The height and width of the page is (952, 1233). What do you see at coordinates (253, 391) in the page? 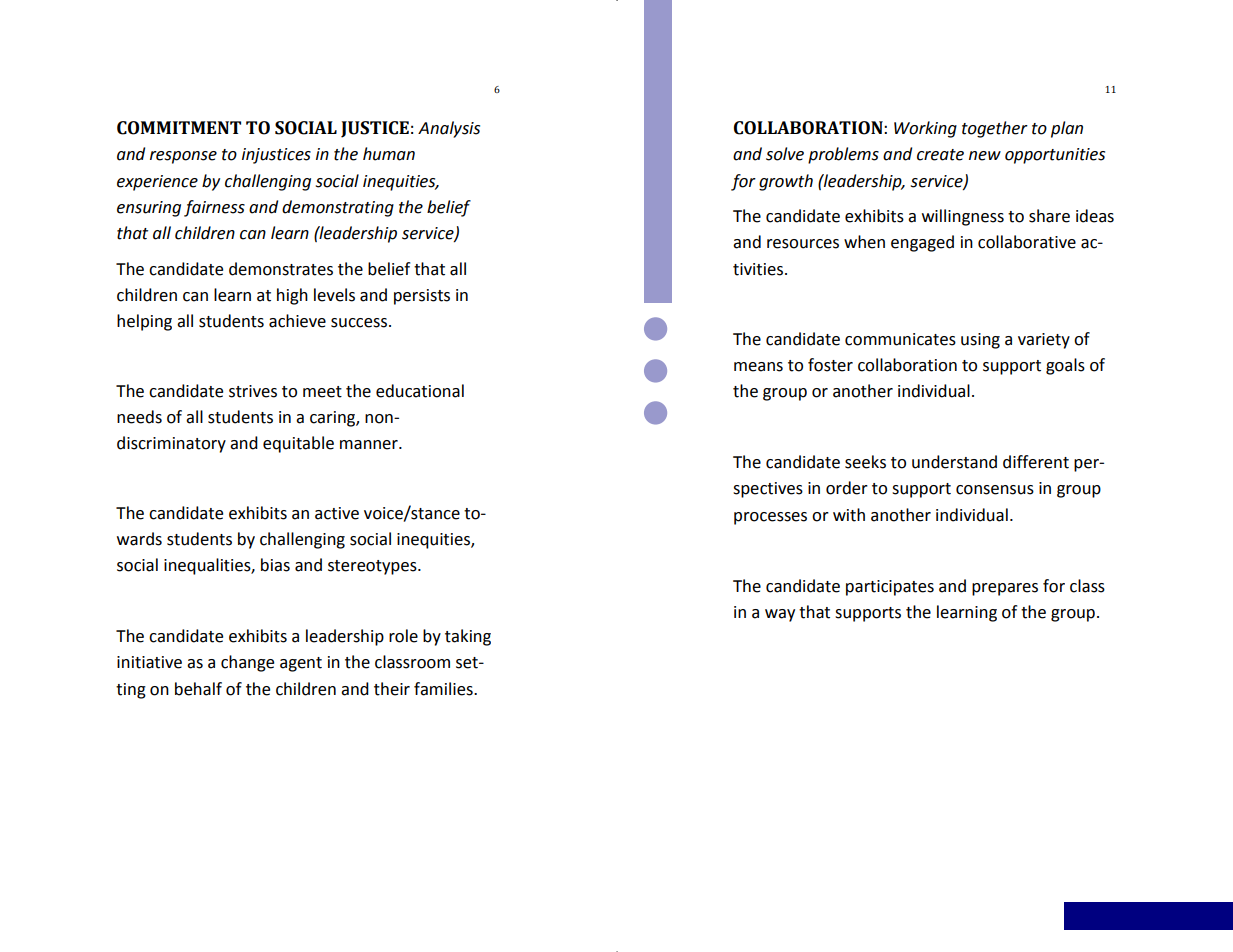
I see `strives` at bounding box center [253, 391].
